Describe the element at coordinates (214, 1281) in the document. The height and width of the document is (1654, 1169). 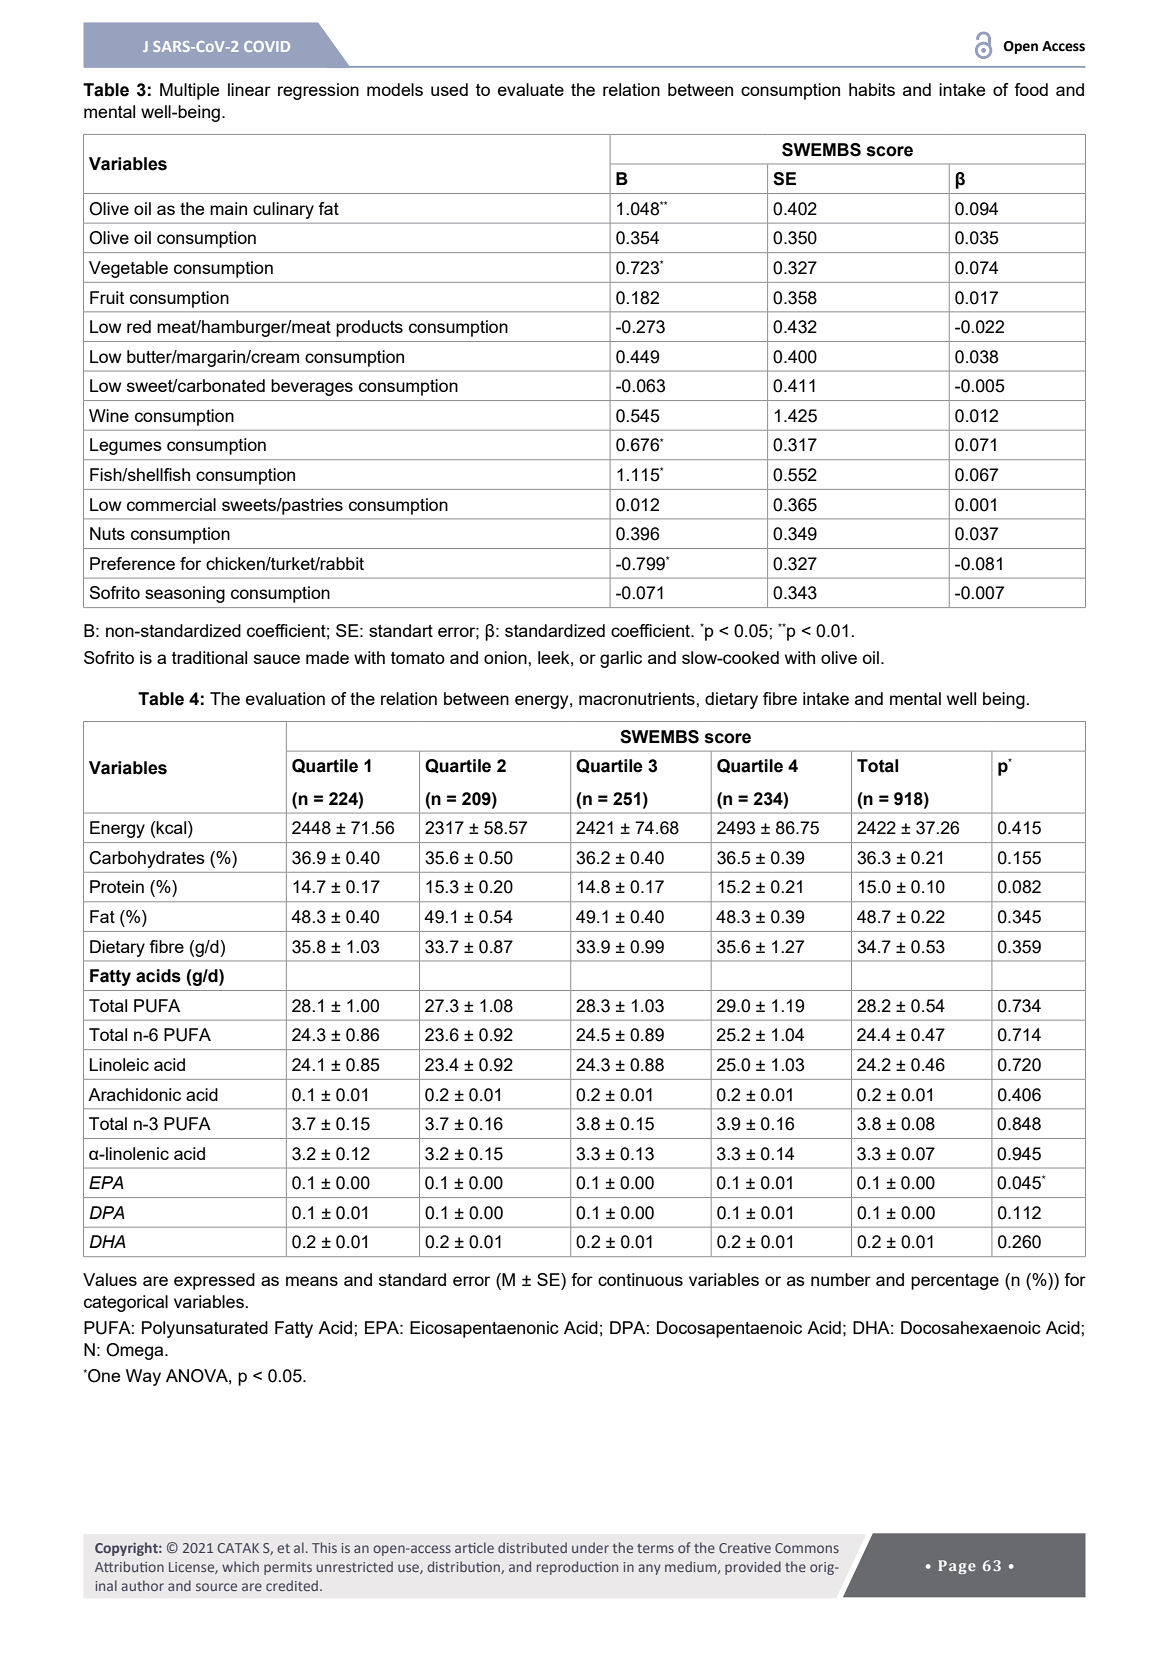
I see `expressed` at that location.
